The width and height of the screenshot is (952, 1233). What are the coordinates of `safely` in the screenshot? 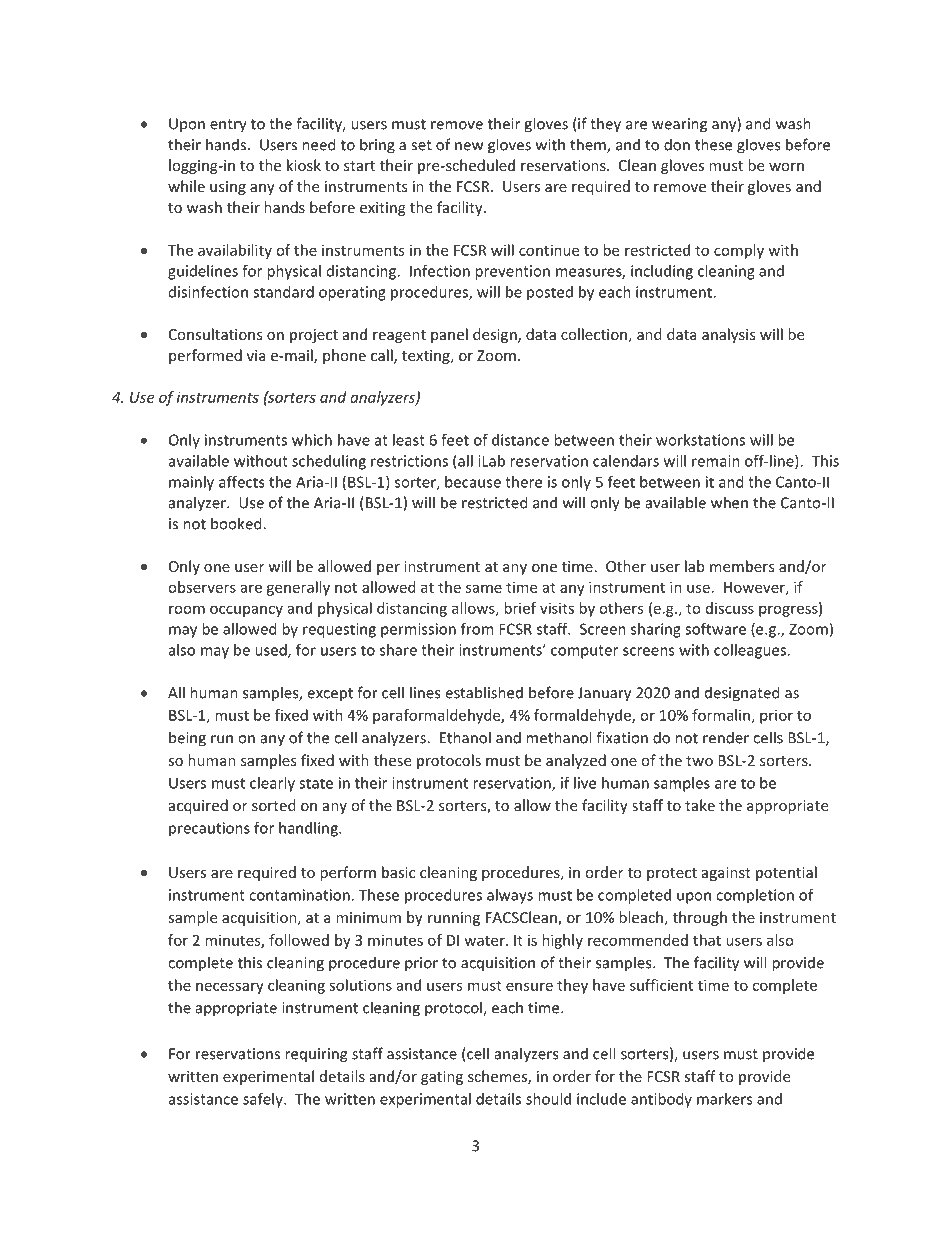 It's located at (264, 1100).
